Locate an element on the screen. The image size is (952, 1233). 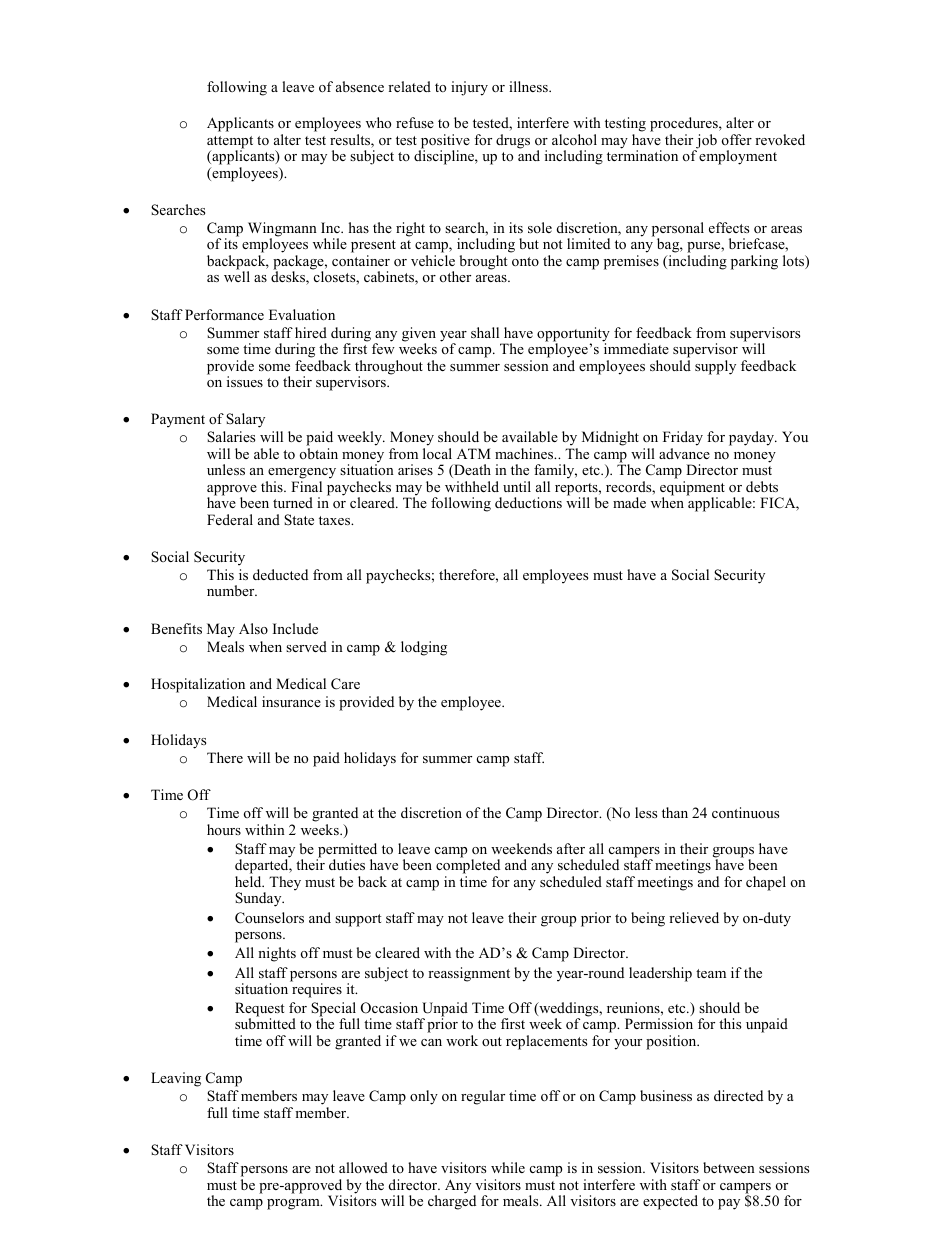
charged is located at coordinates (452, 1201).
